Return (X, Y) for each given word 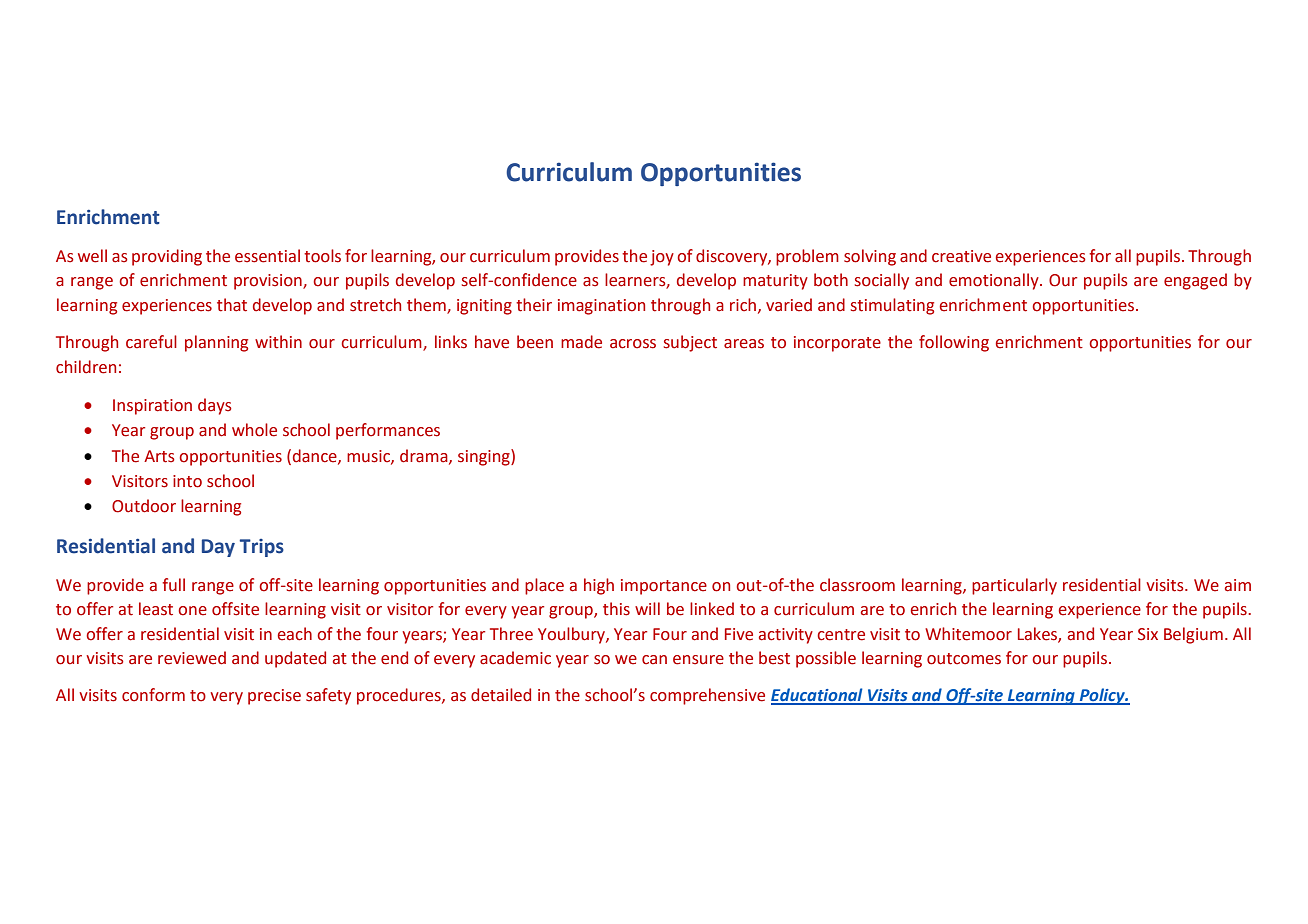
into (187, 481)
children (86, 367)
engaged (1195, 281)
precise (274, 697)
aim (1238, 585)
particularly (1014, 586)
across (633, 344)
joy (662, 258)
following (954, 343)
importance (664, 587)
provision (269, 282)
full (173, 585)
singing (485, 457)
